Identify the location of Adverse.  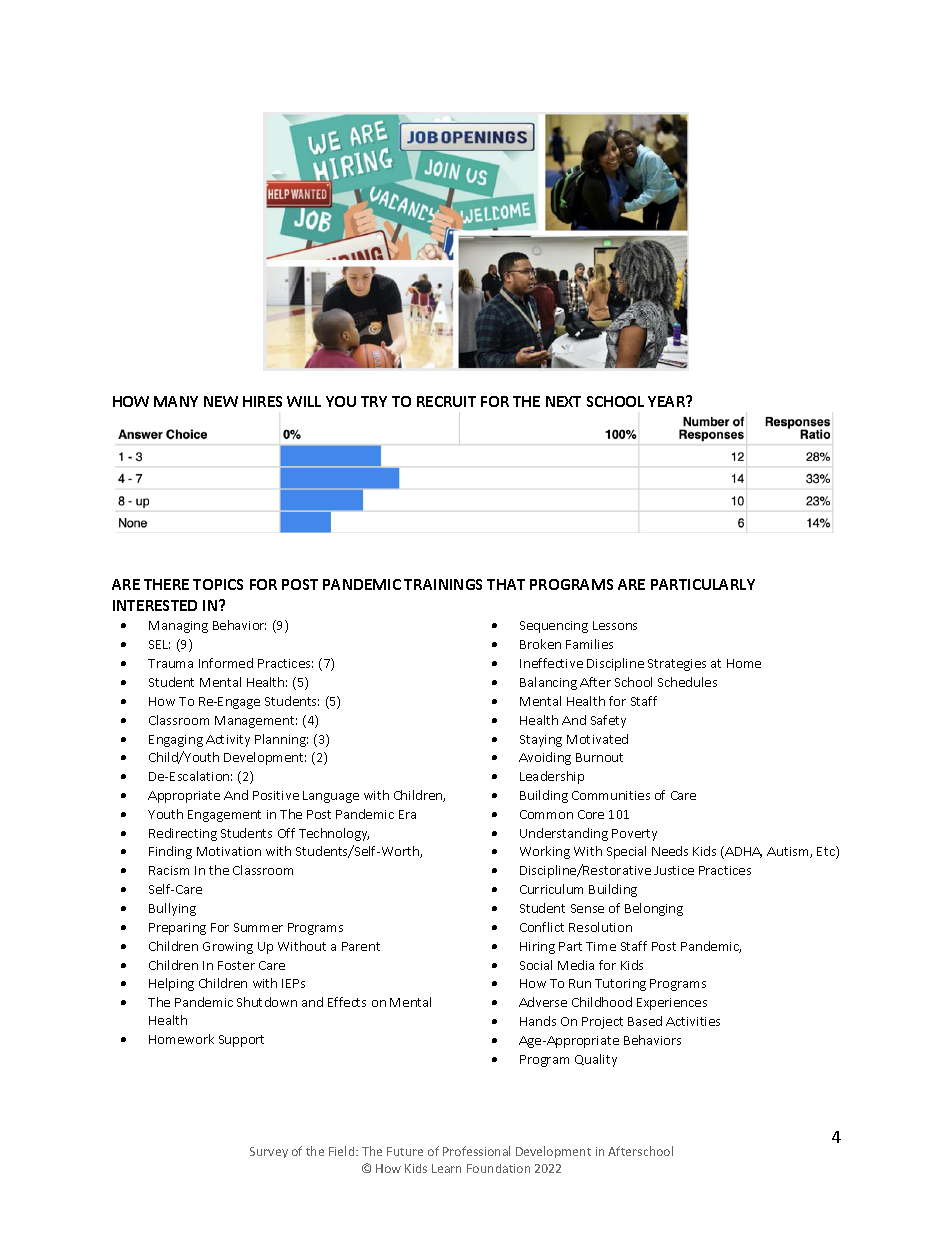
(543, 1002).
